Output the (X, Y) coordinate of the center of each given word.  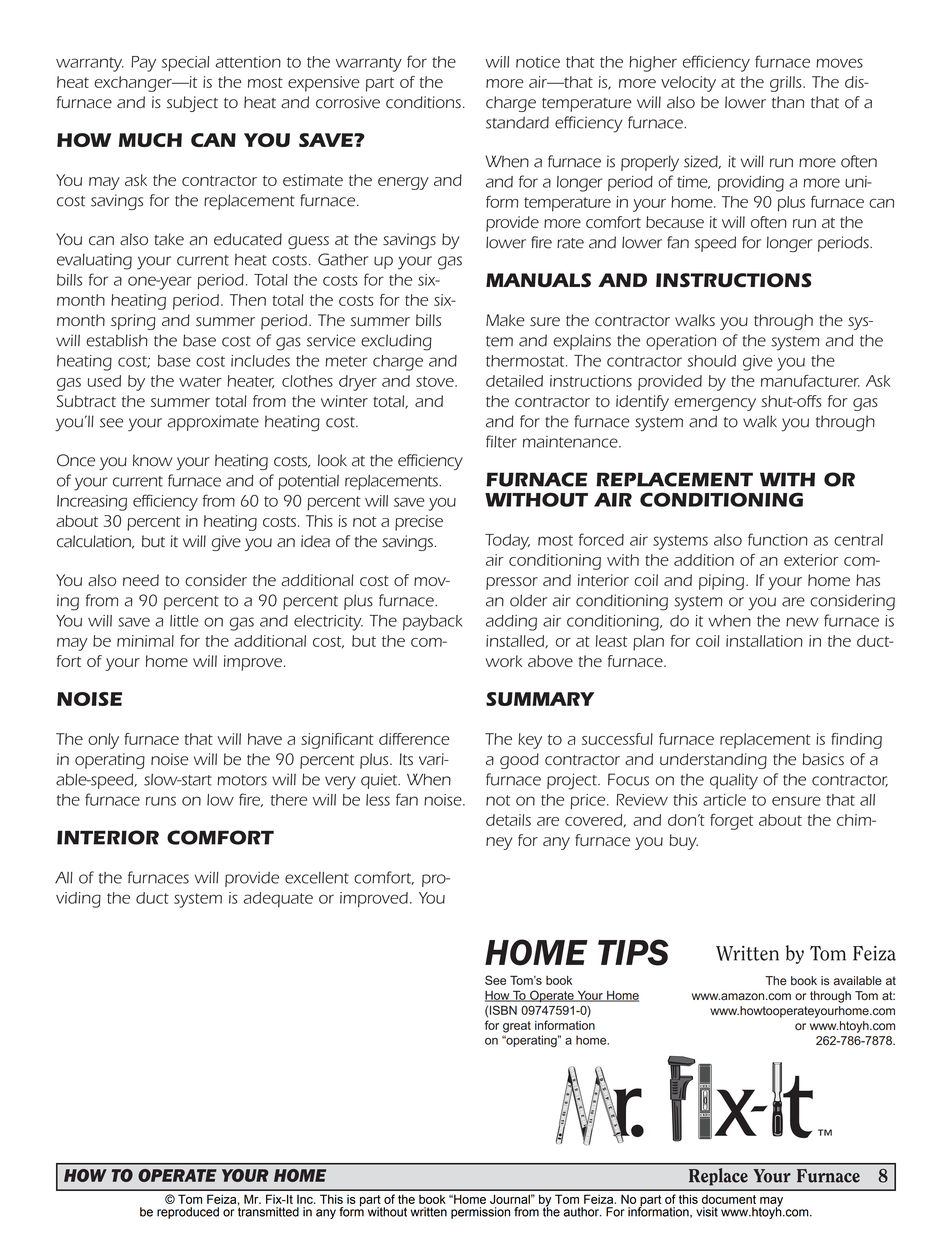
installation (764, 641)
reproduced (188, 1213)
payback (432, 623)
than (788, 102)
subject (192, 104)
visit (707, 1212)
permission (480, 1213)
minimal (145, 641)
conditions (423, 102)
